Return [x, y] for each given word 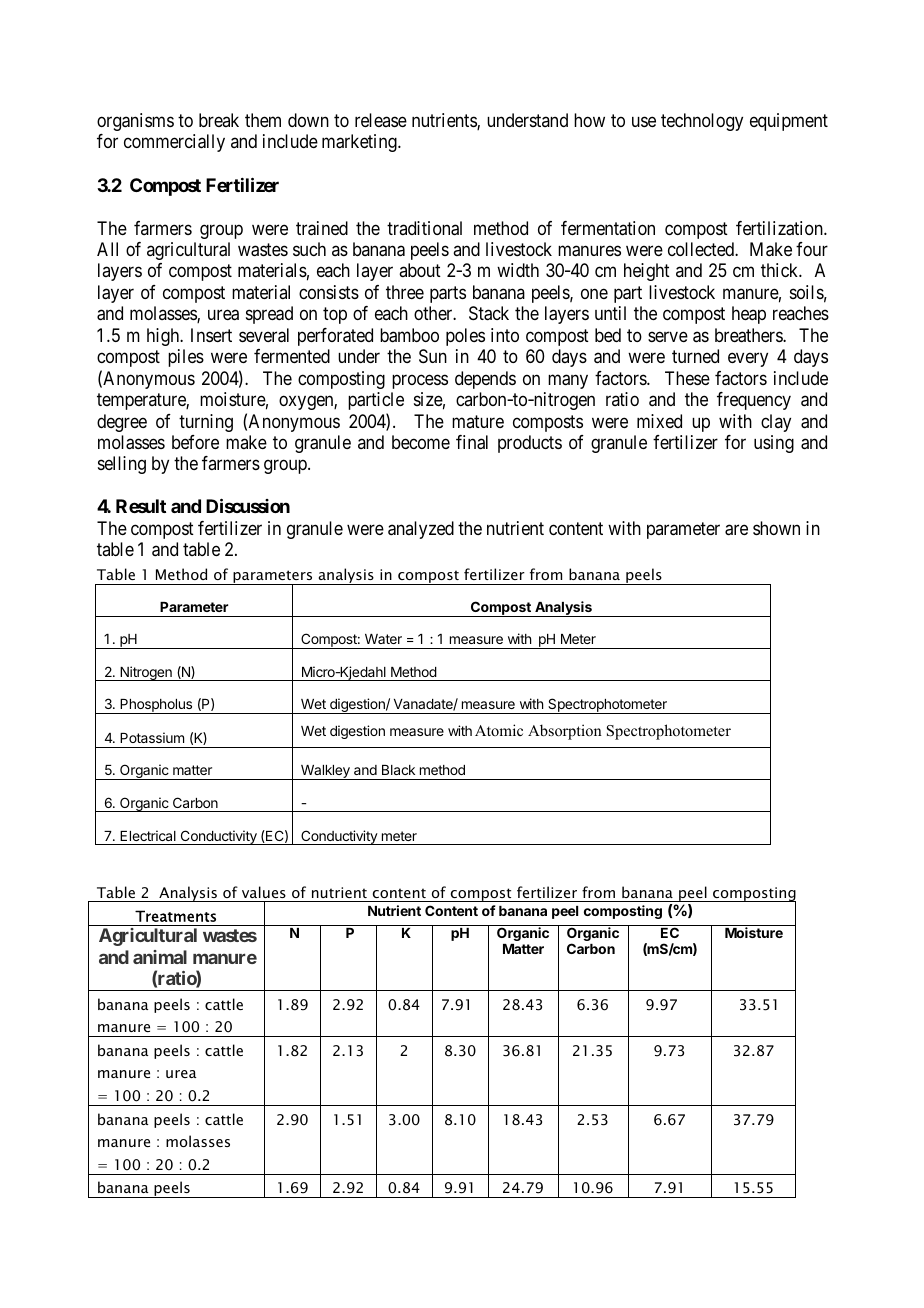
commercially [174, 143]
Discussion [248, 506]
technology [702, 122]
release [381, 120]
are [736, 530]
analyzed [421, 530]
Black [398, 770]
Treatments [175, 916]
